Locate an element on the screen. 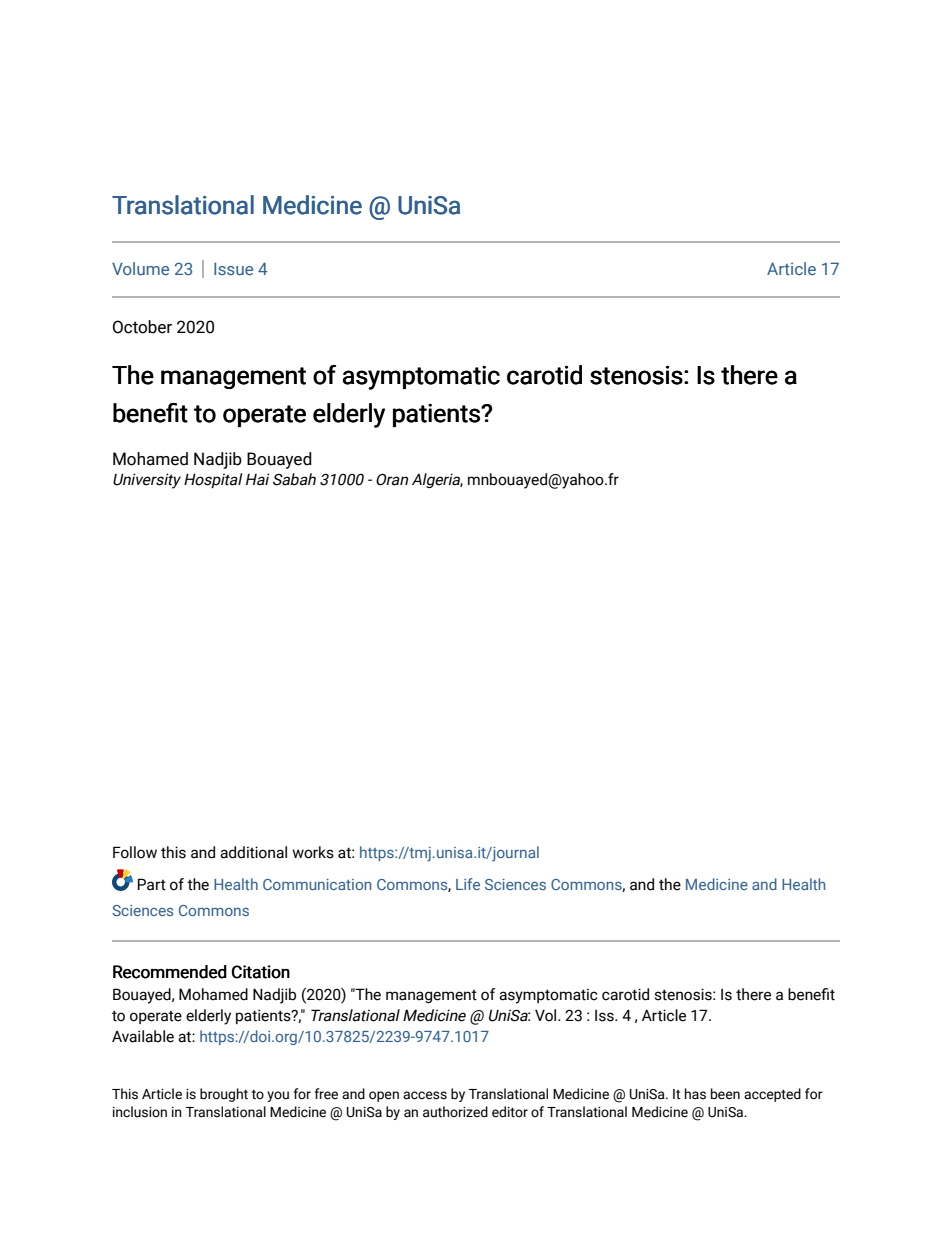 The width and height of the screenshot is (952, 1233). Volume is located at coordinates (140, 268).
